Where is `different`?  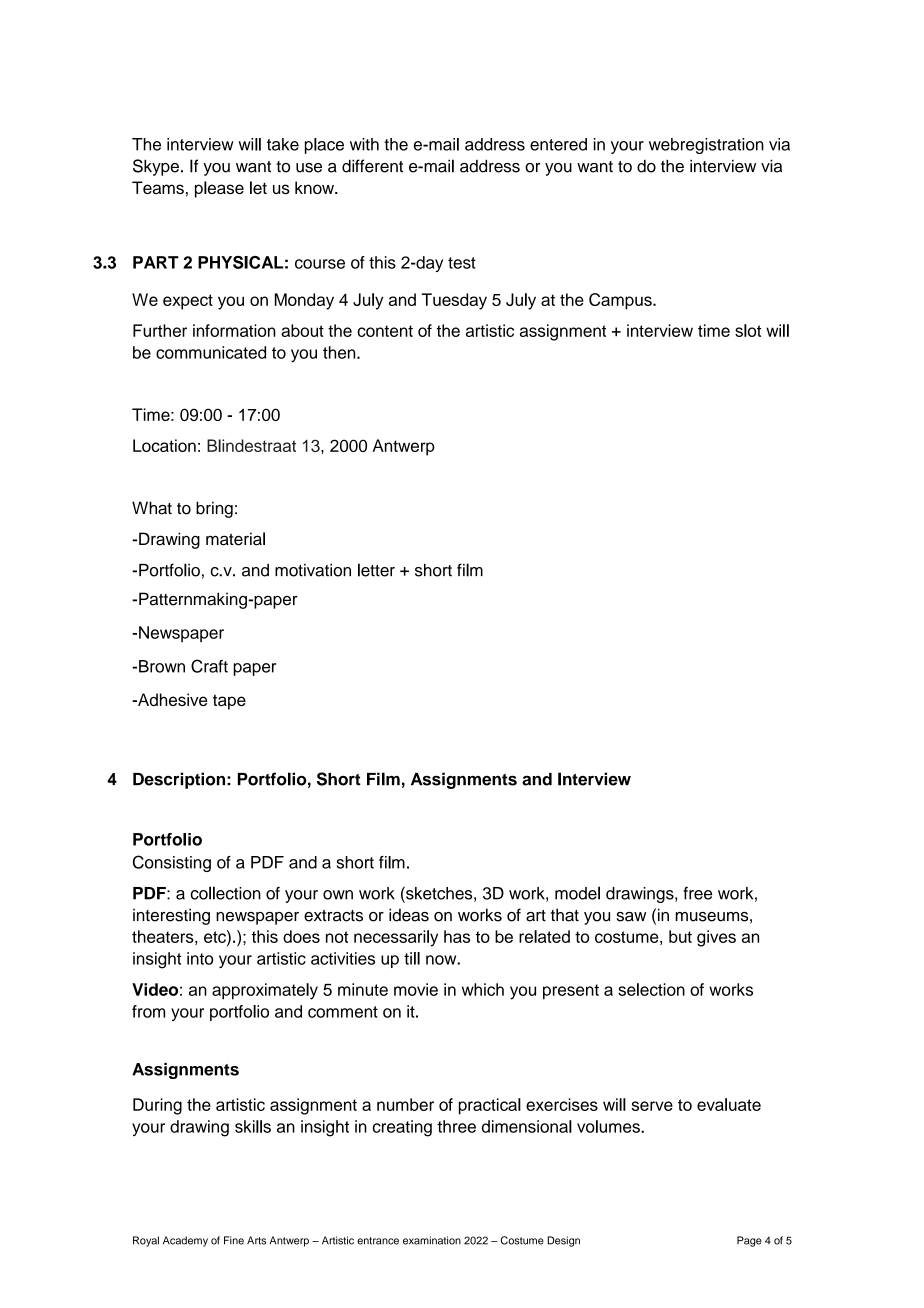
different is located at coordinates (372, 166).
